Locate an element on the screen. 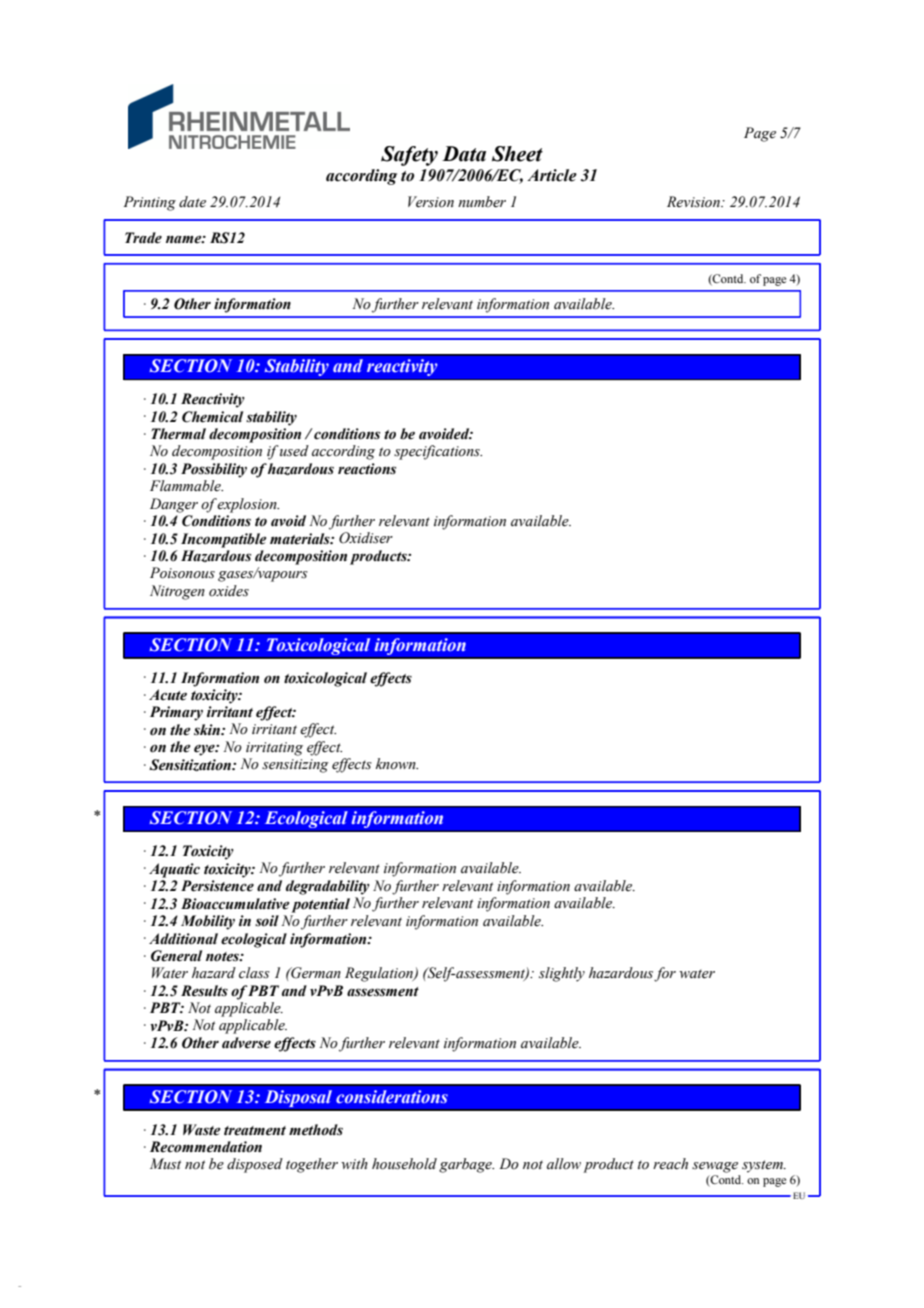 The image size is (924, 1308). Recommendation is located at coordinates (206, 1147).
